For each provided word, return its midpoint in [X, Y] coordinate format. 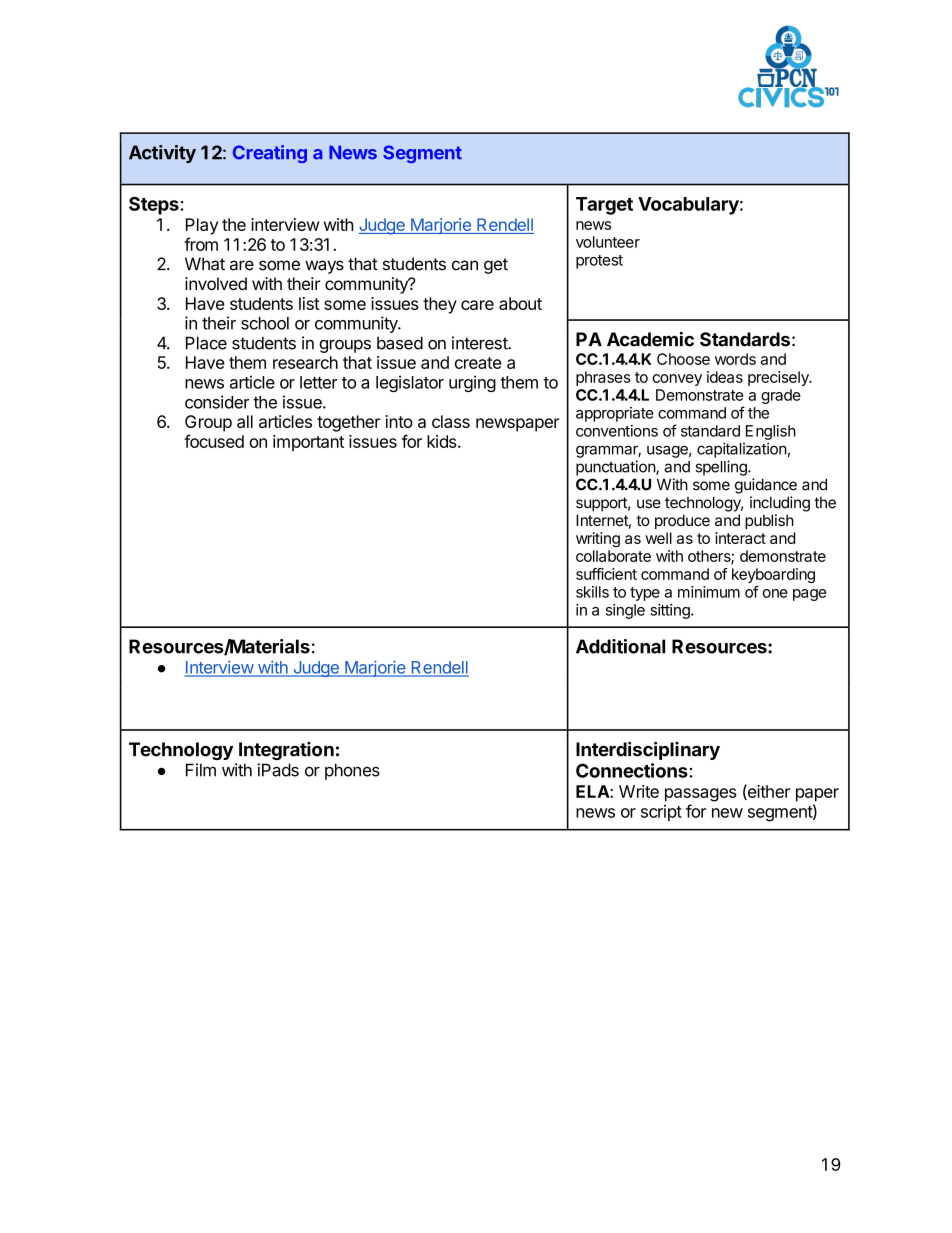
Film [201, 770]
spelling [722, 468]
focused [214, 441]
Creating [270, 154]
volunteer [608, 242]
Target [604, 206]
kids [443, 441]
